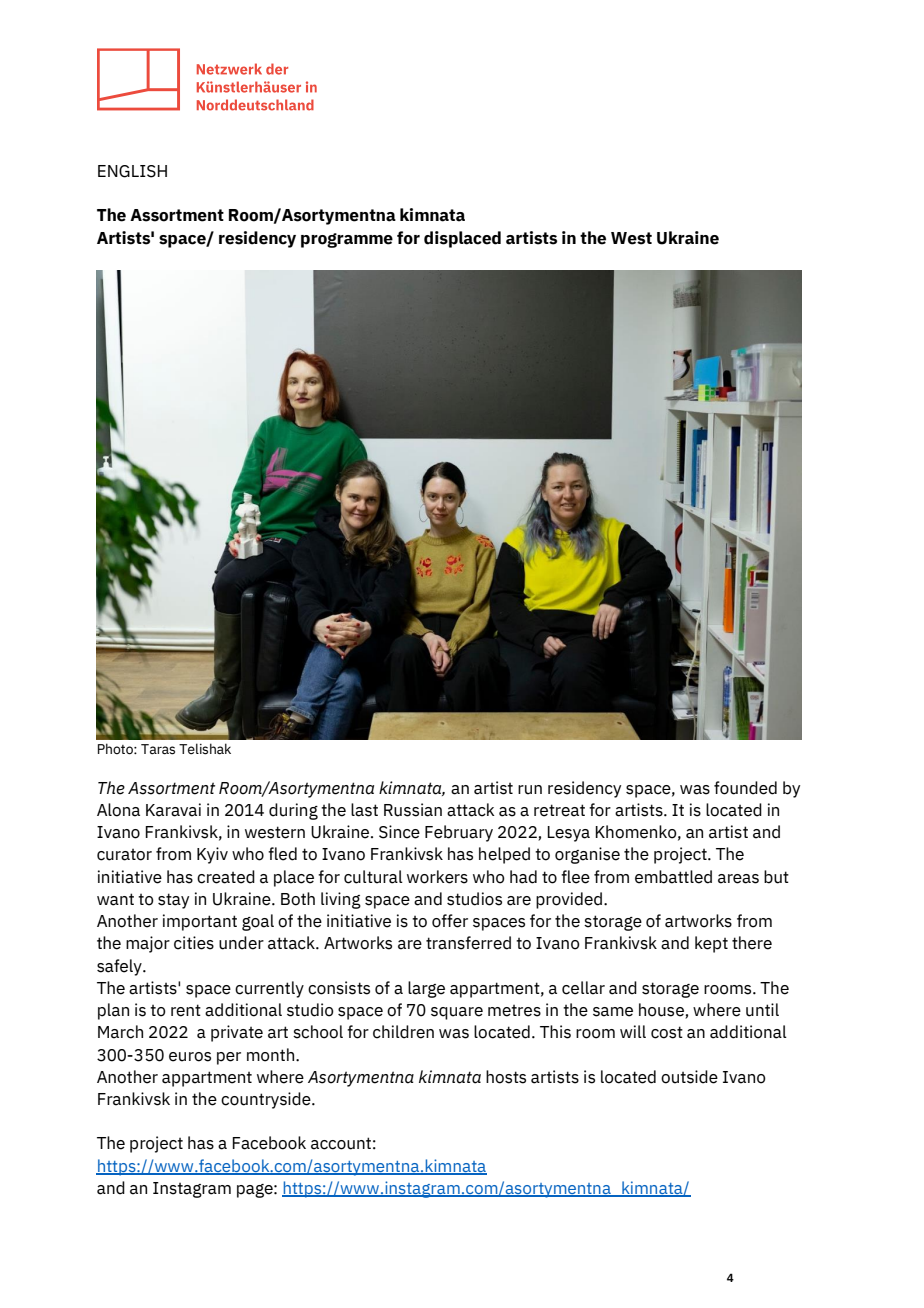 The width and height of the page is (924, 1308). What do you see at coordinates (132, 171) in the page?
I see `ENGLISH` at bounding box center [132, 171].
